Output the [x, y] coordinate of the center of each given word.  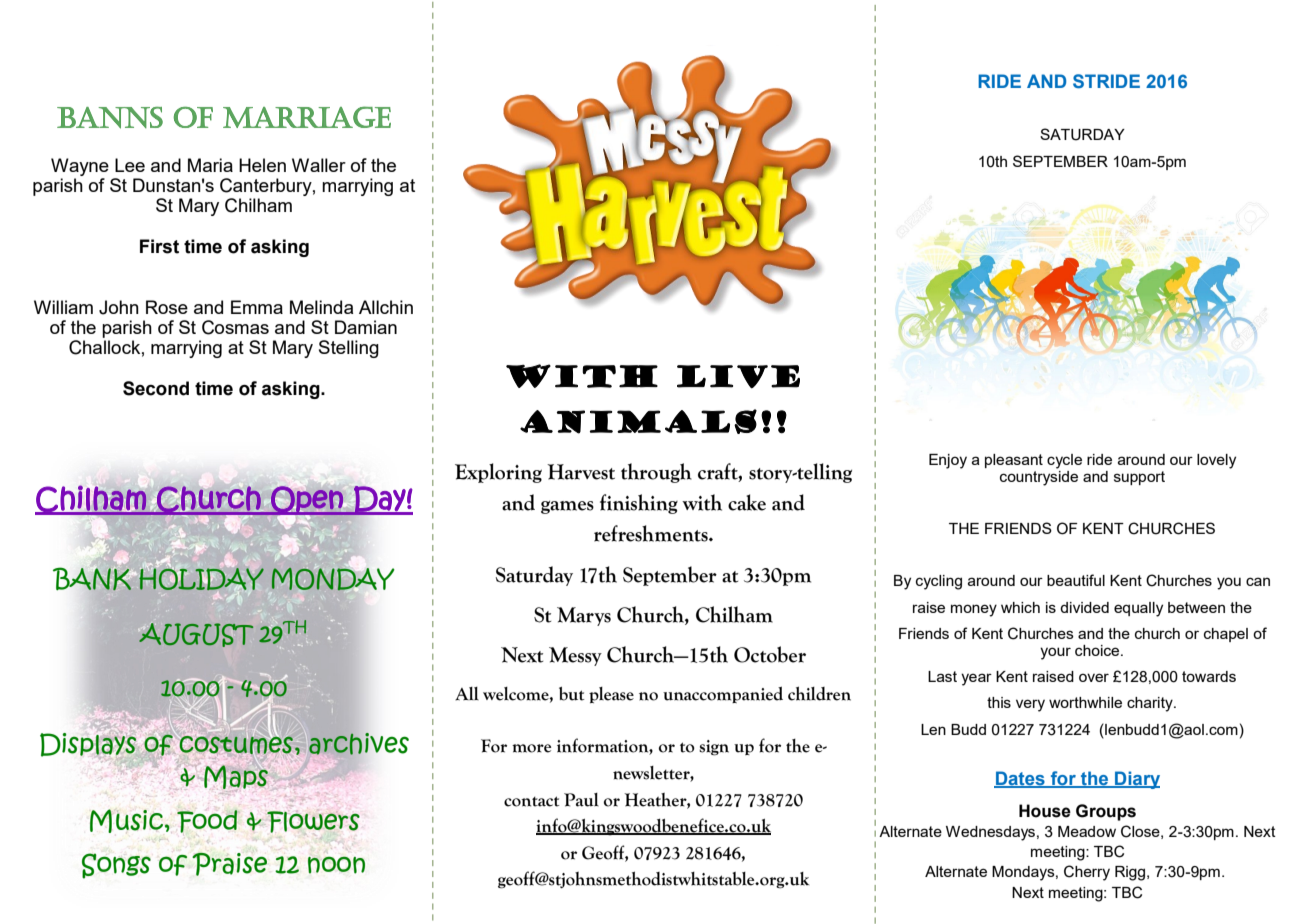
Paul [581, 800]
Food [207, 821]
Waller [319, 165]
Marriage [307, 117]
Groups [1106, 812]
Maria [210, 165]
